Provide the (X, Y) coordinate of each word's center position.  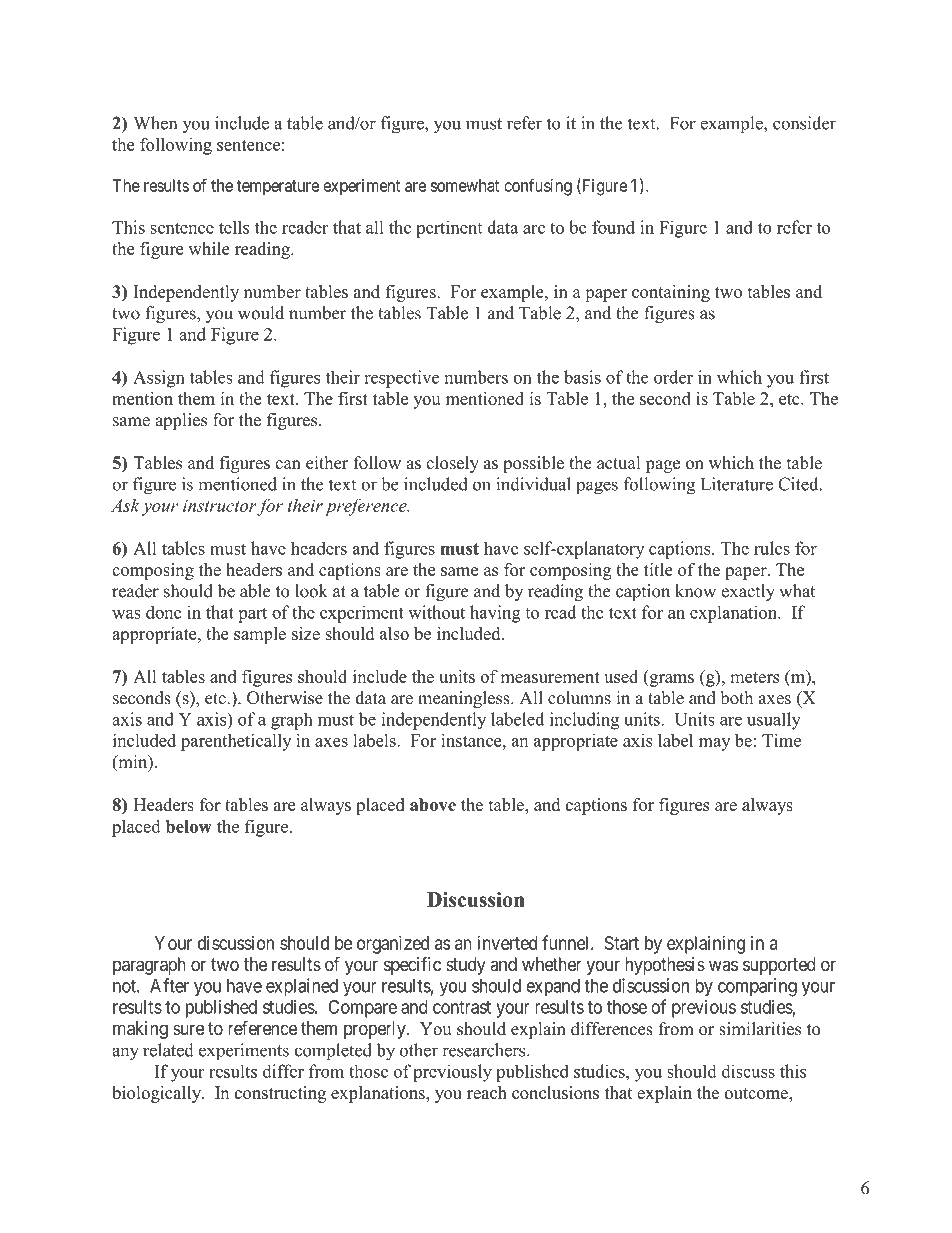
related (168, 1050)
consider (804, 123)
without (436, 612)
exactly (748, 592)
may (714, 744)
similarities (760, 1029)
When (155, 123)
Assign (159, 379)
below (189, 826)
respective (401, 379)
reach (487, 1092)
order (673, 377)
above (433, 804)
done (164, 612)
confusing (538, 187)
